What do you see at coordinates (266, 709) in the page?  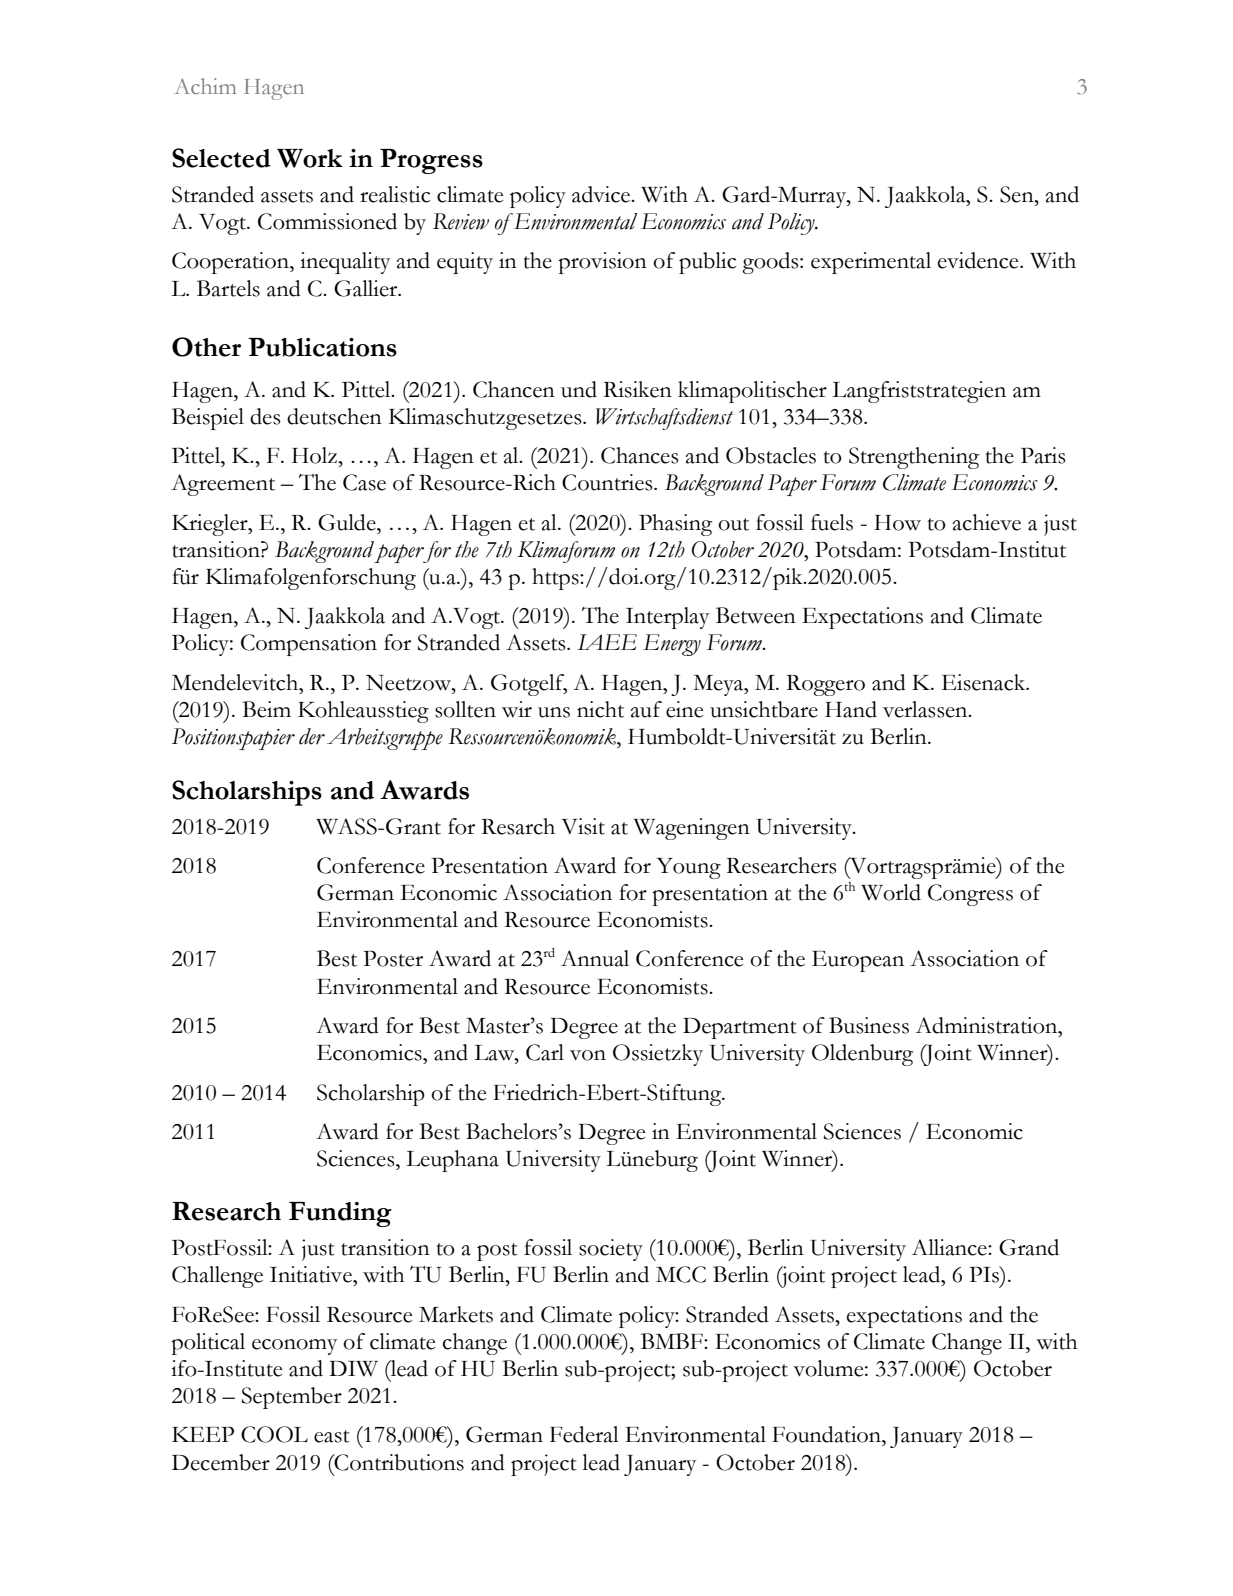 I see `Beim` at bounding box center [266, 709].
